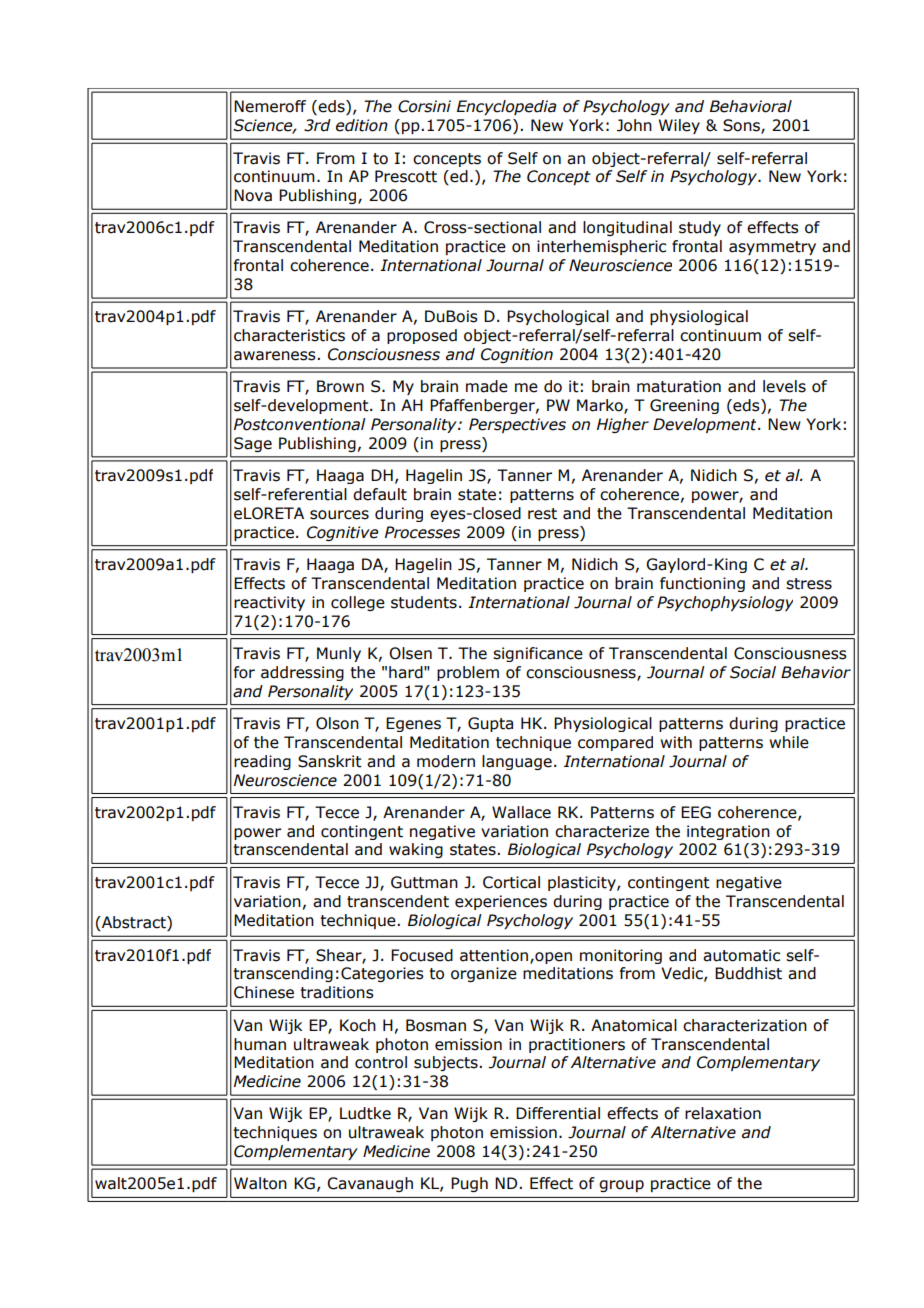 Image resolution: width=924 pixels, height=1308 pixels. What do you see at coordinates (507, 107) in the screenshot?
I see `Encyclopedia` at bounding box center [507, 107].
